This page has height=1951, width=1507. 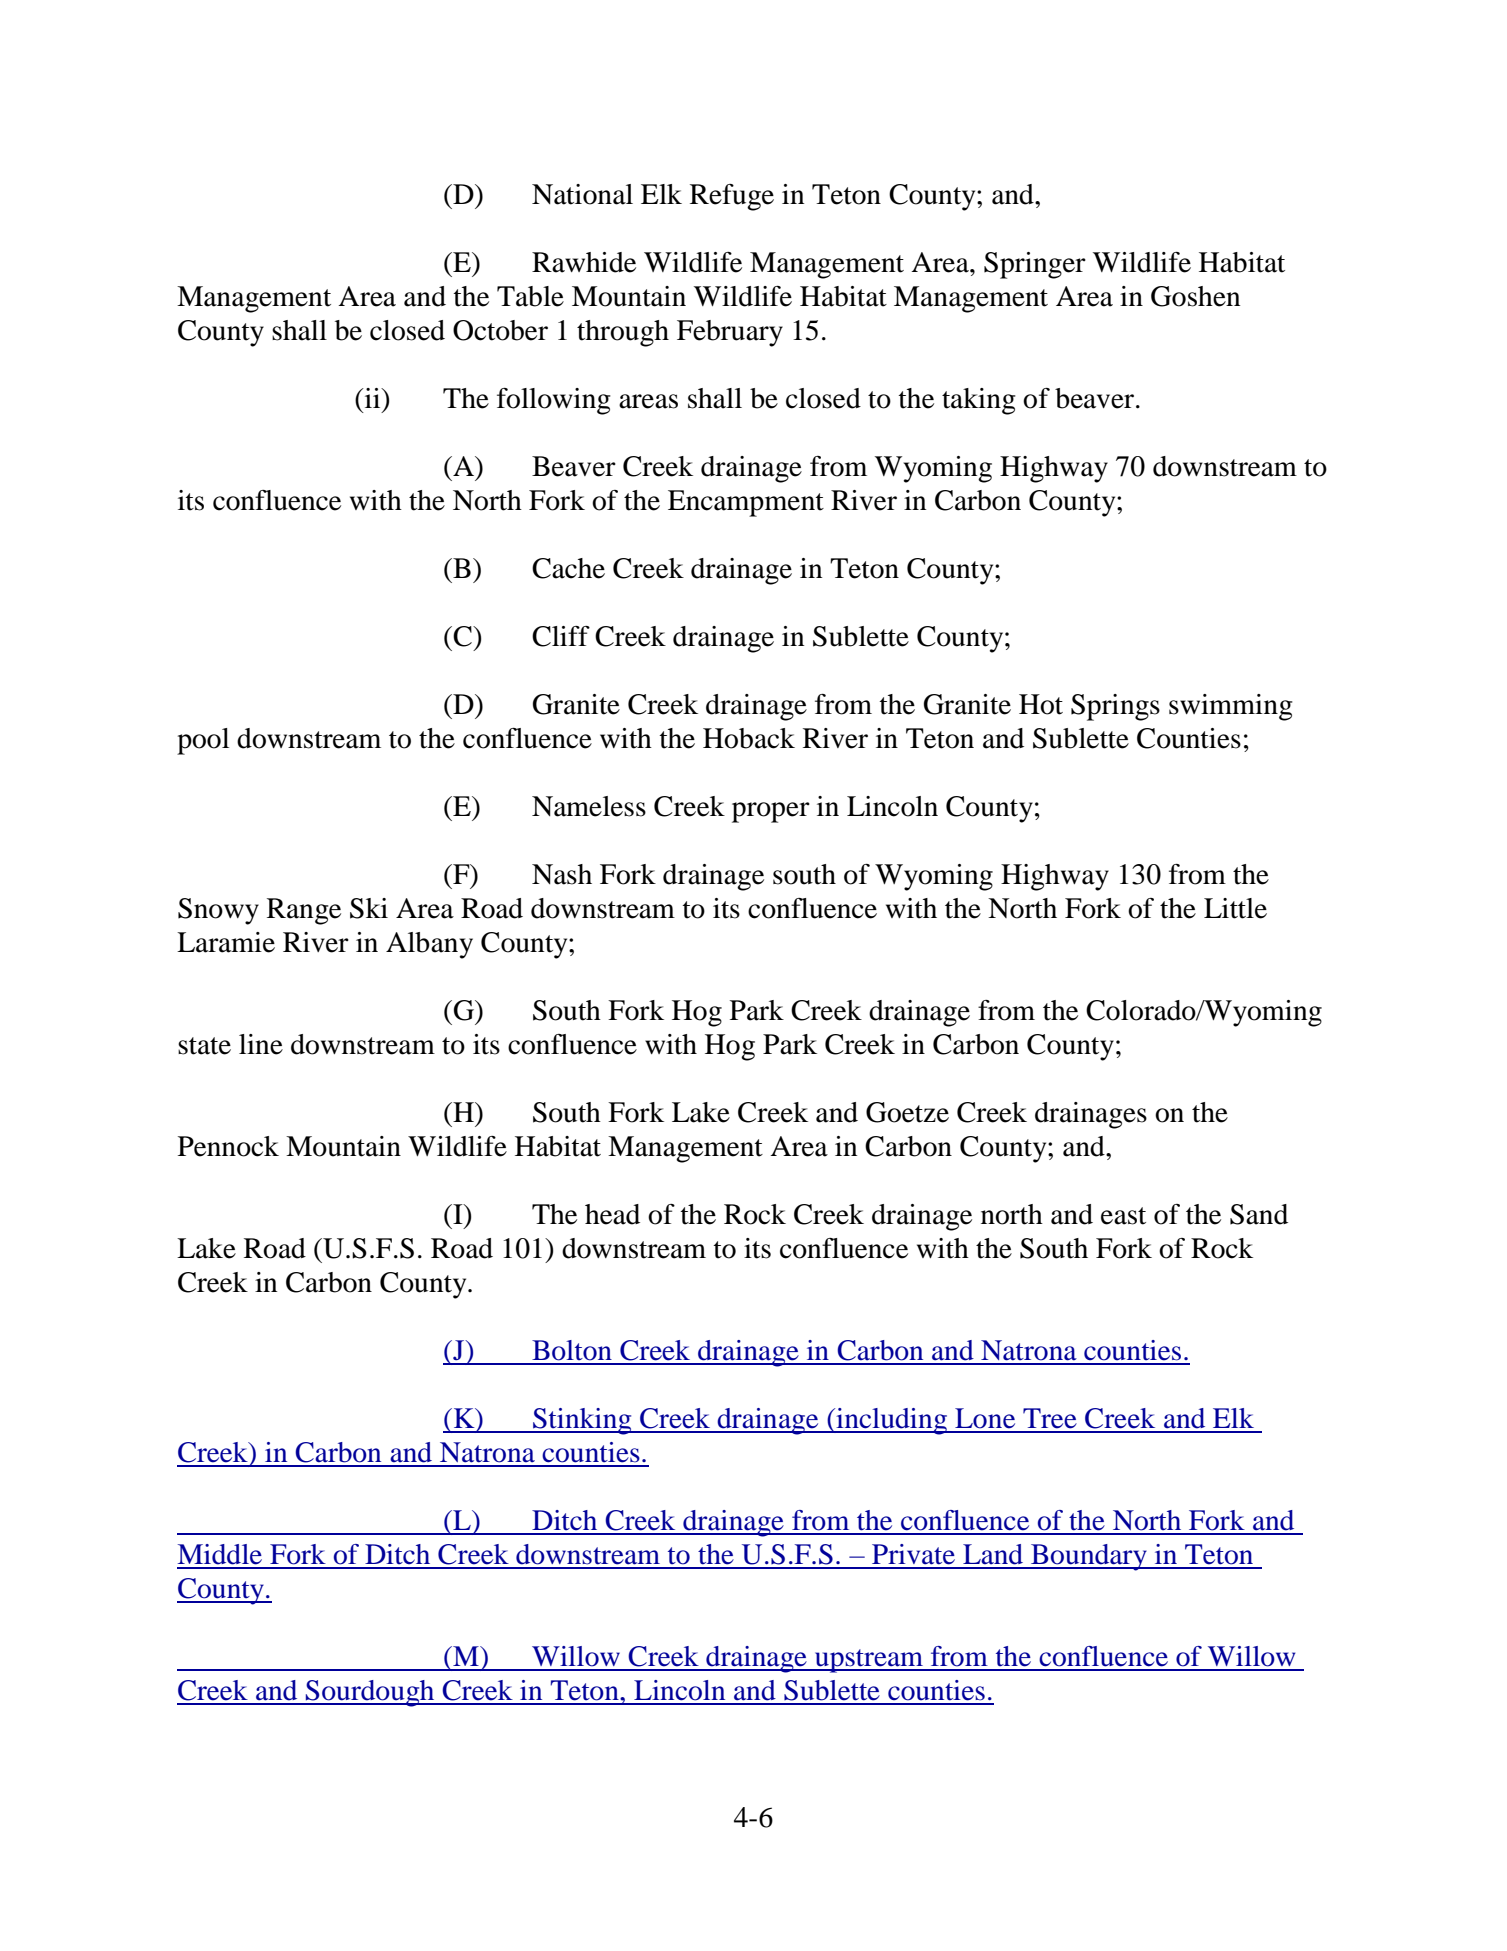 What do you see at coordinates (732, 197) in the page?
I see `Refuge` at bounding box center [732, 197].
